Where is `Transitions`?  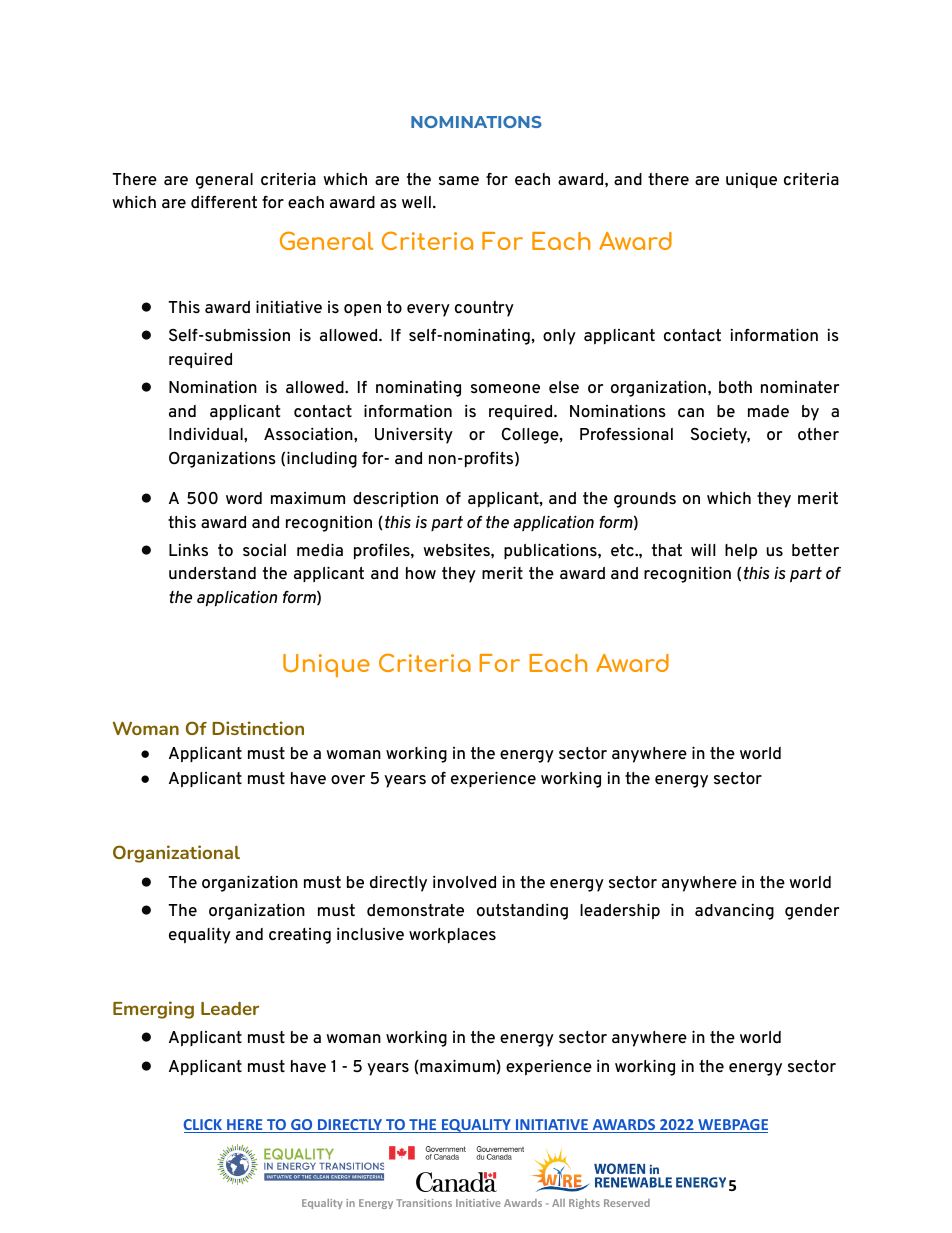
Transitions is located at coordinates (424, 1203).
